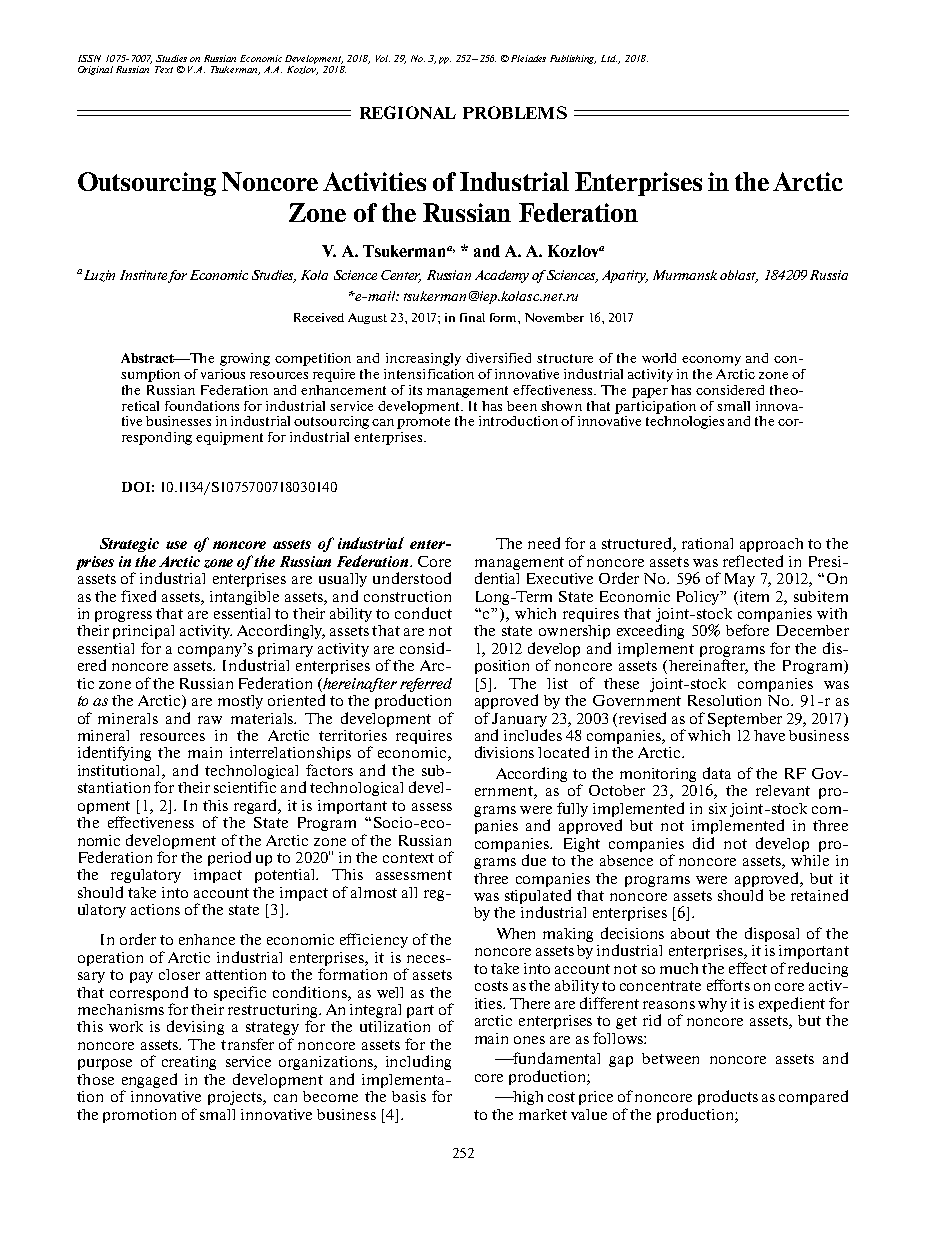 This screenshot has height=1233, width=952. Describe the element at coordinates (408, 112) in the screenshot. I see `REGIONAL` at that location.
